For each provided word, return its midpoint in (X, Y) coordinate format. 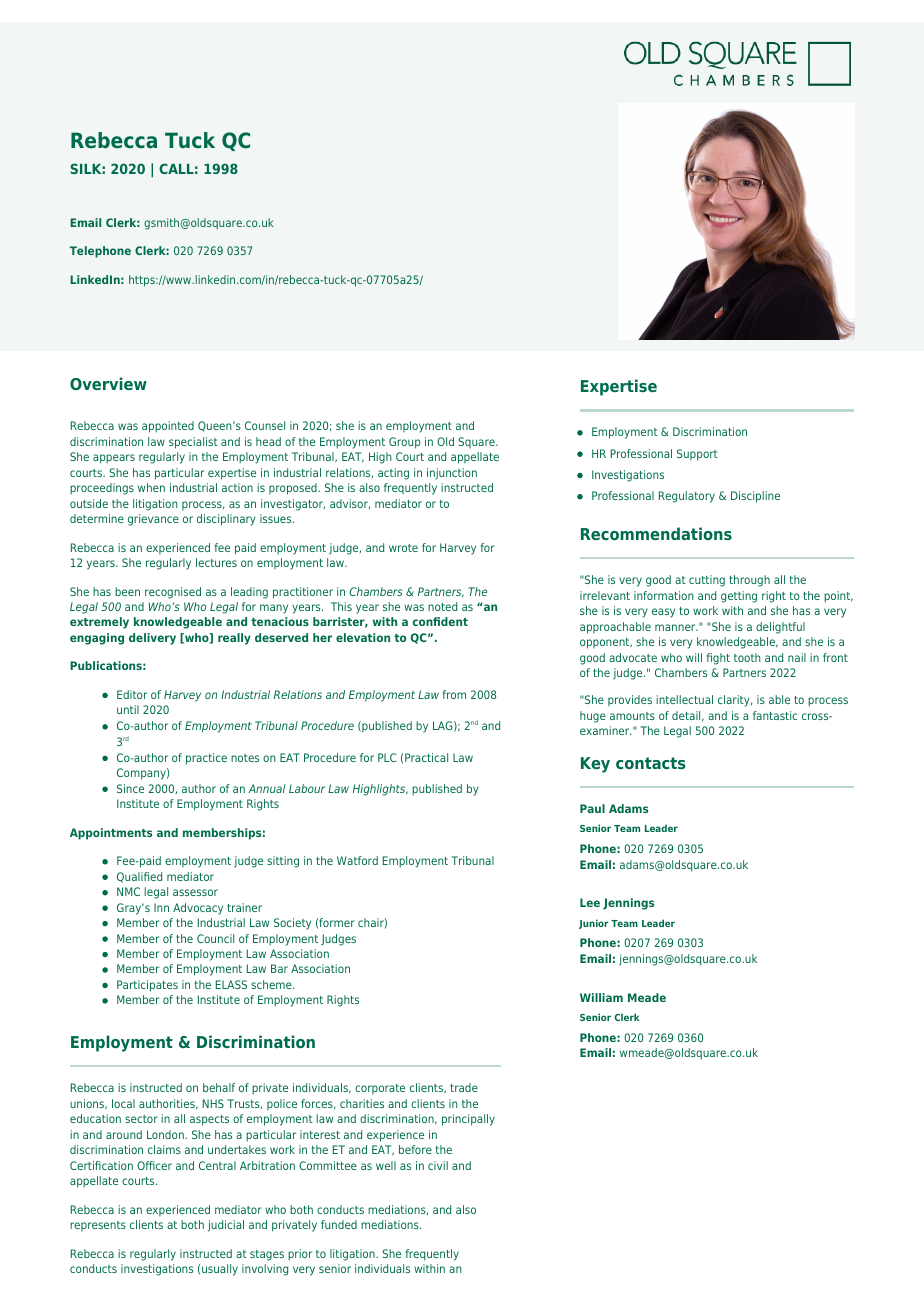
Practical (426, 757)
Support (697, 455)
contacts (650, 763)
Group (405, 443)
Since (130, 788)
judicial (226, 1226)
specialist (193, 443)
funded (339, 1224)
